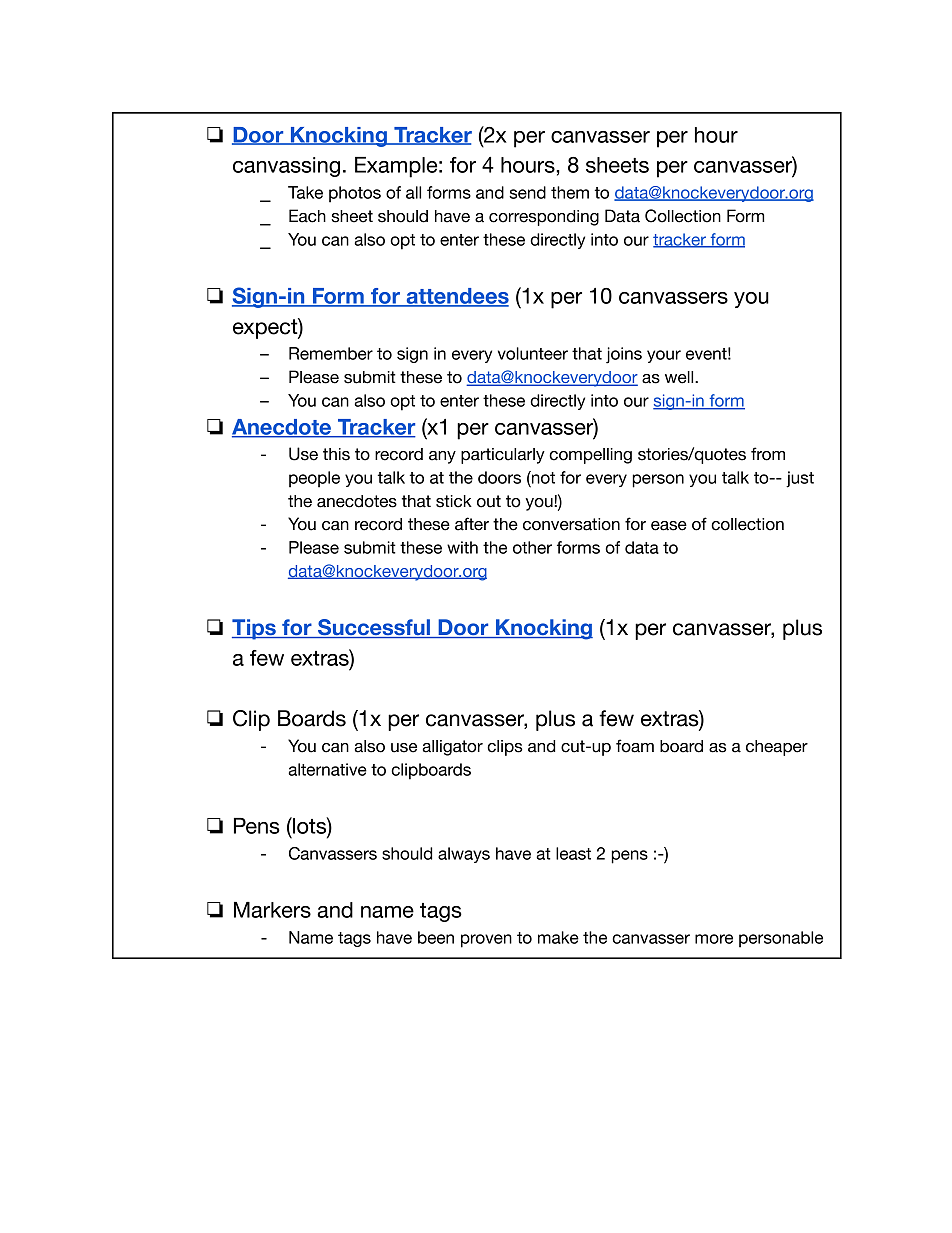  I want to click on other, so click(532, 547).
